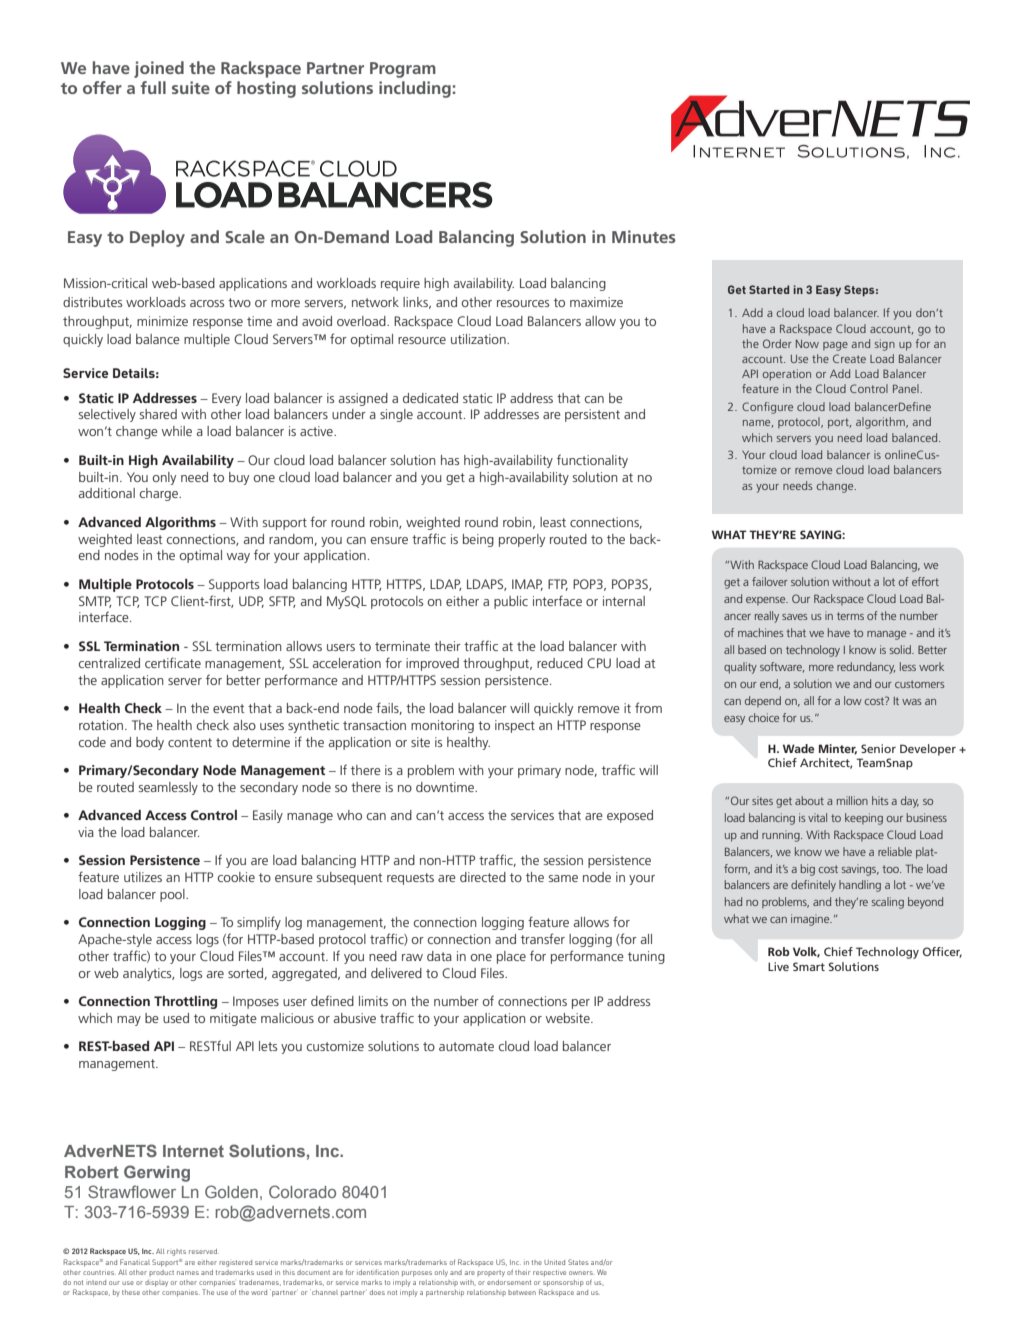  What do you see at coordinates (809, 966) in the image?
I see `Smart` at bounding box center [809, 966].
